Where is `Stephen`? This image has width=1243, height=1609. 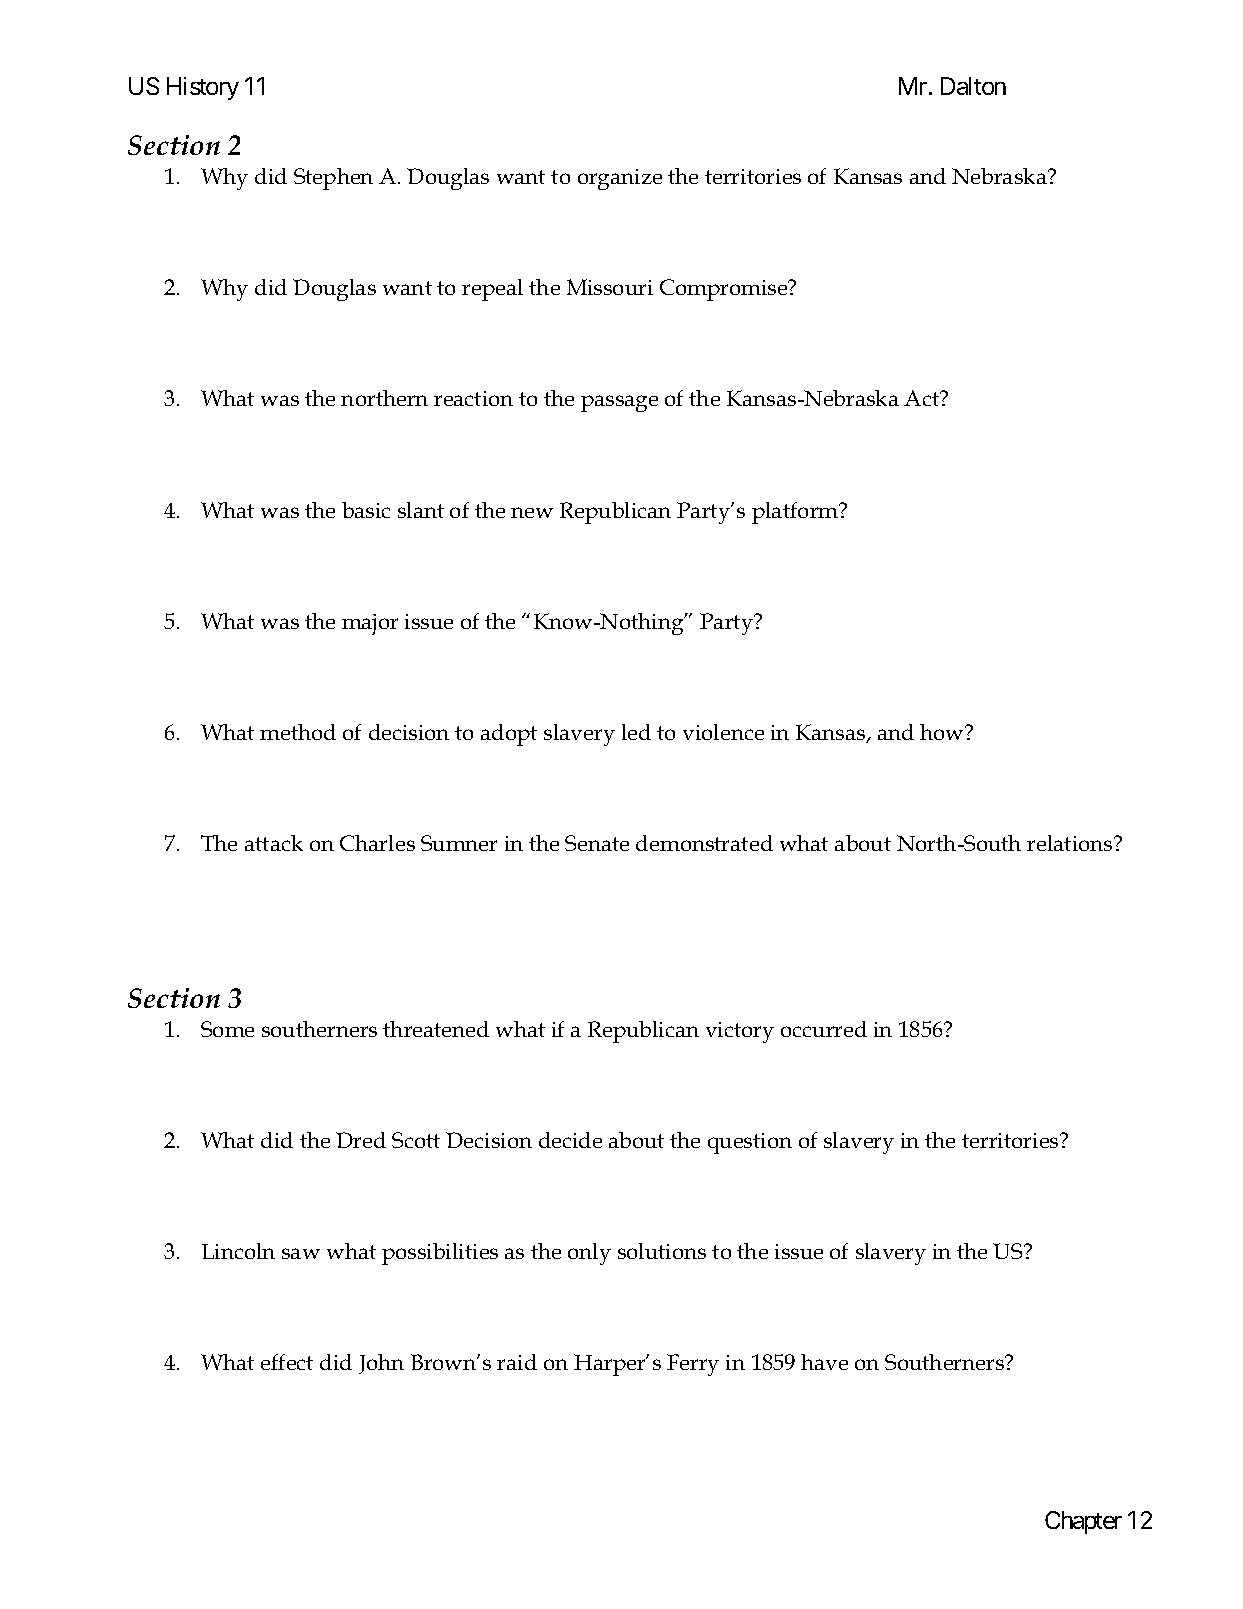
Stephen is located at coordinates (333, 179).
